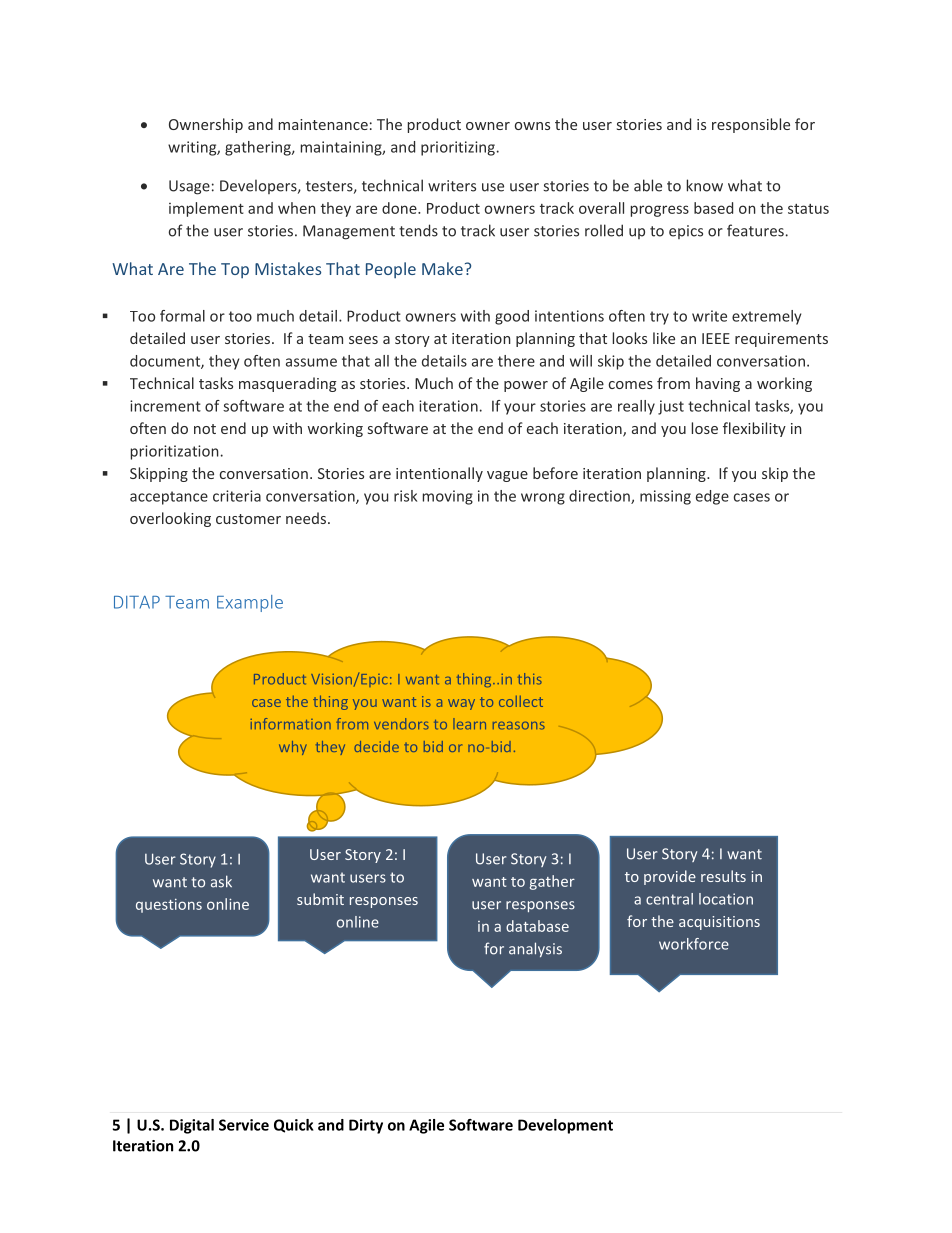 The width and height of the image is (952, 1233). What do you see at coordinates (565, 1126) in the image?
I see `Development` at bounding box center [565, 1126].
